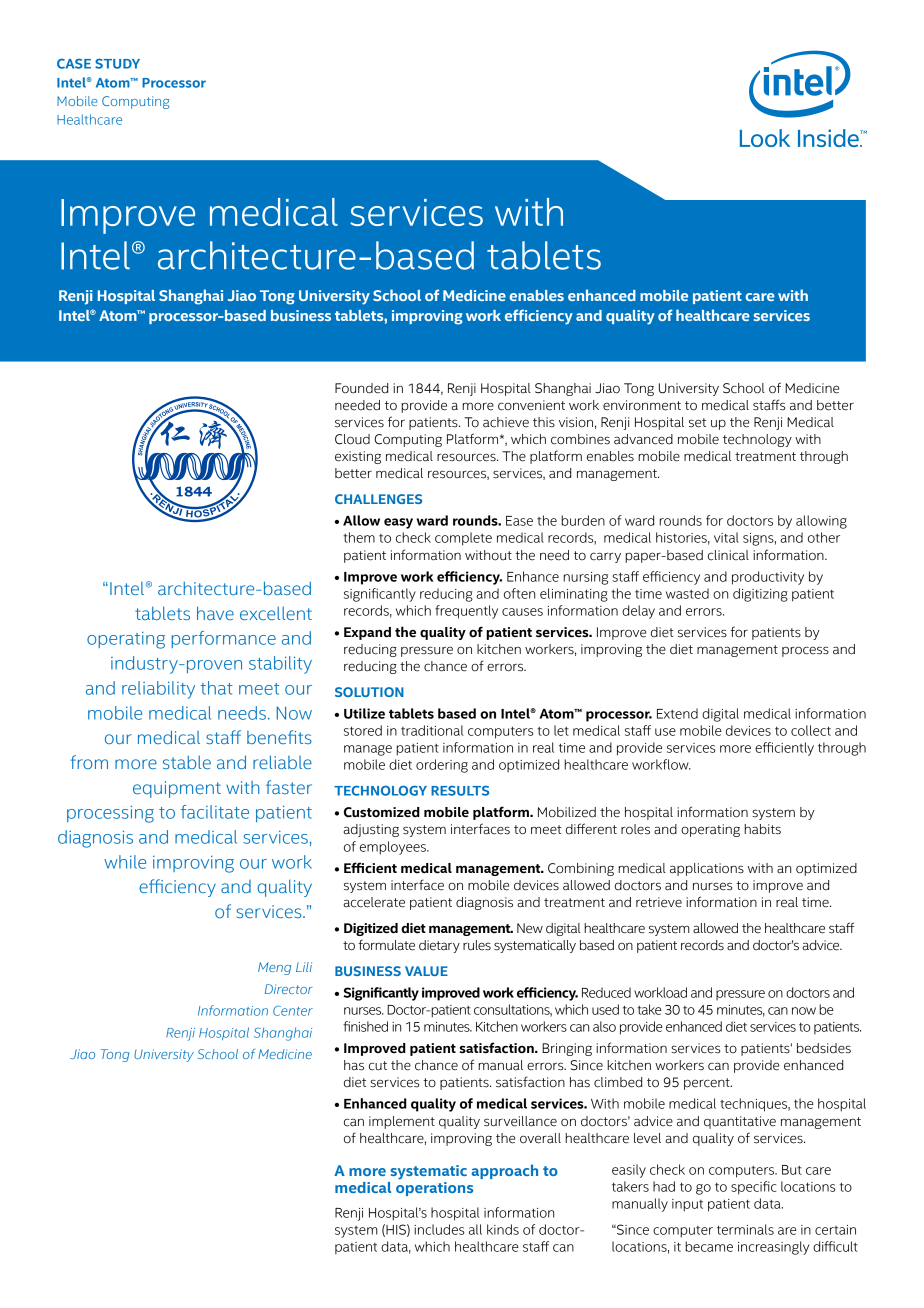 Image resolution: width=924 pixels, height=1308 pixels. What do you see at coordinates (158, 690) in the document?
I see `reliability` at bounding box center [158, 690].
